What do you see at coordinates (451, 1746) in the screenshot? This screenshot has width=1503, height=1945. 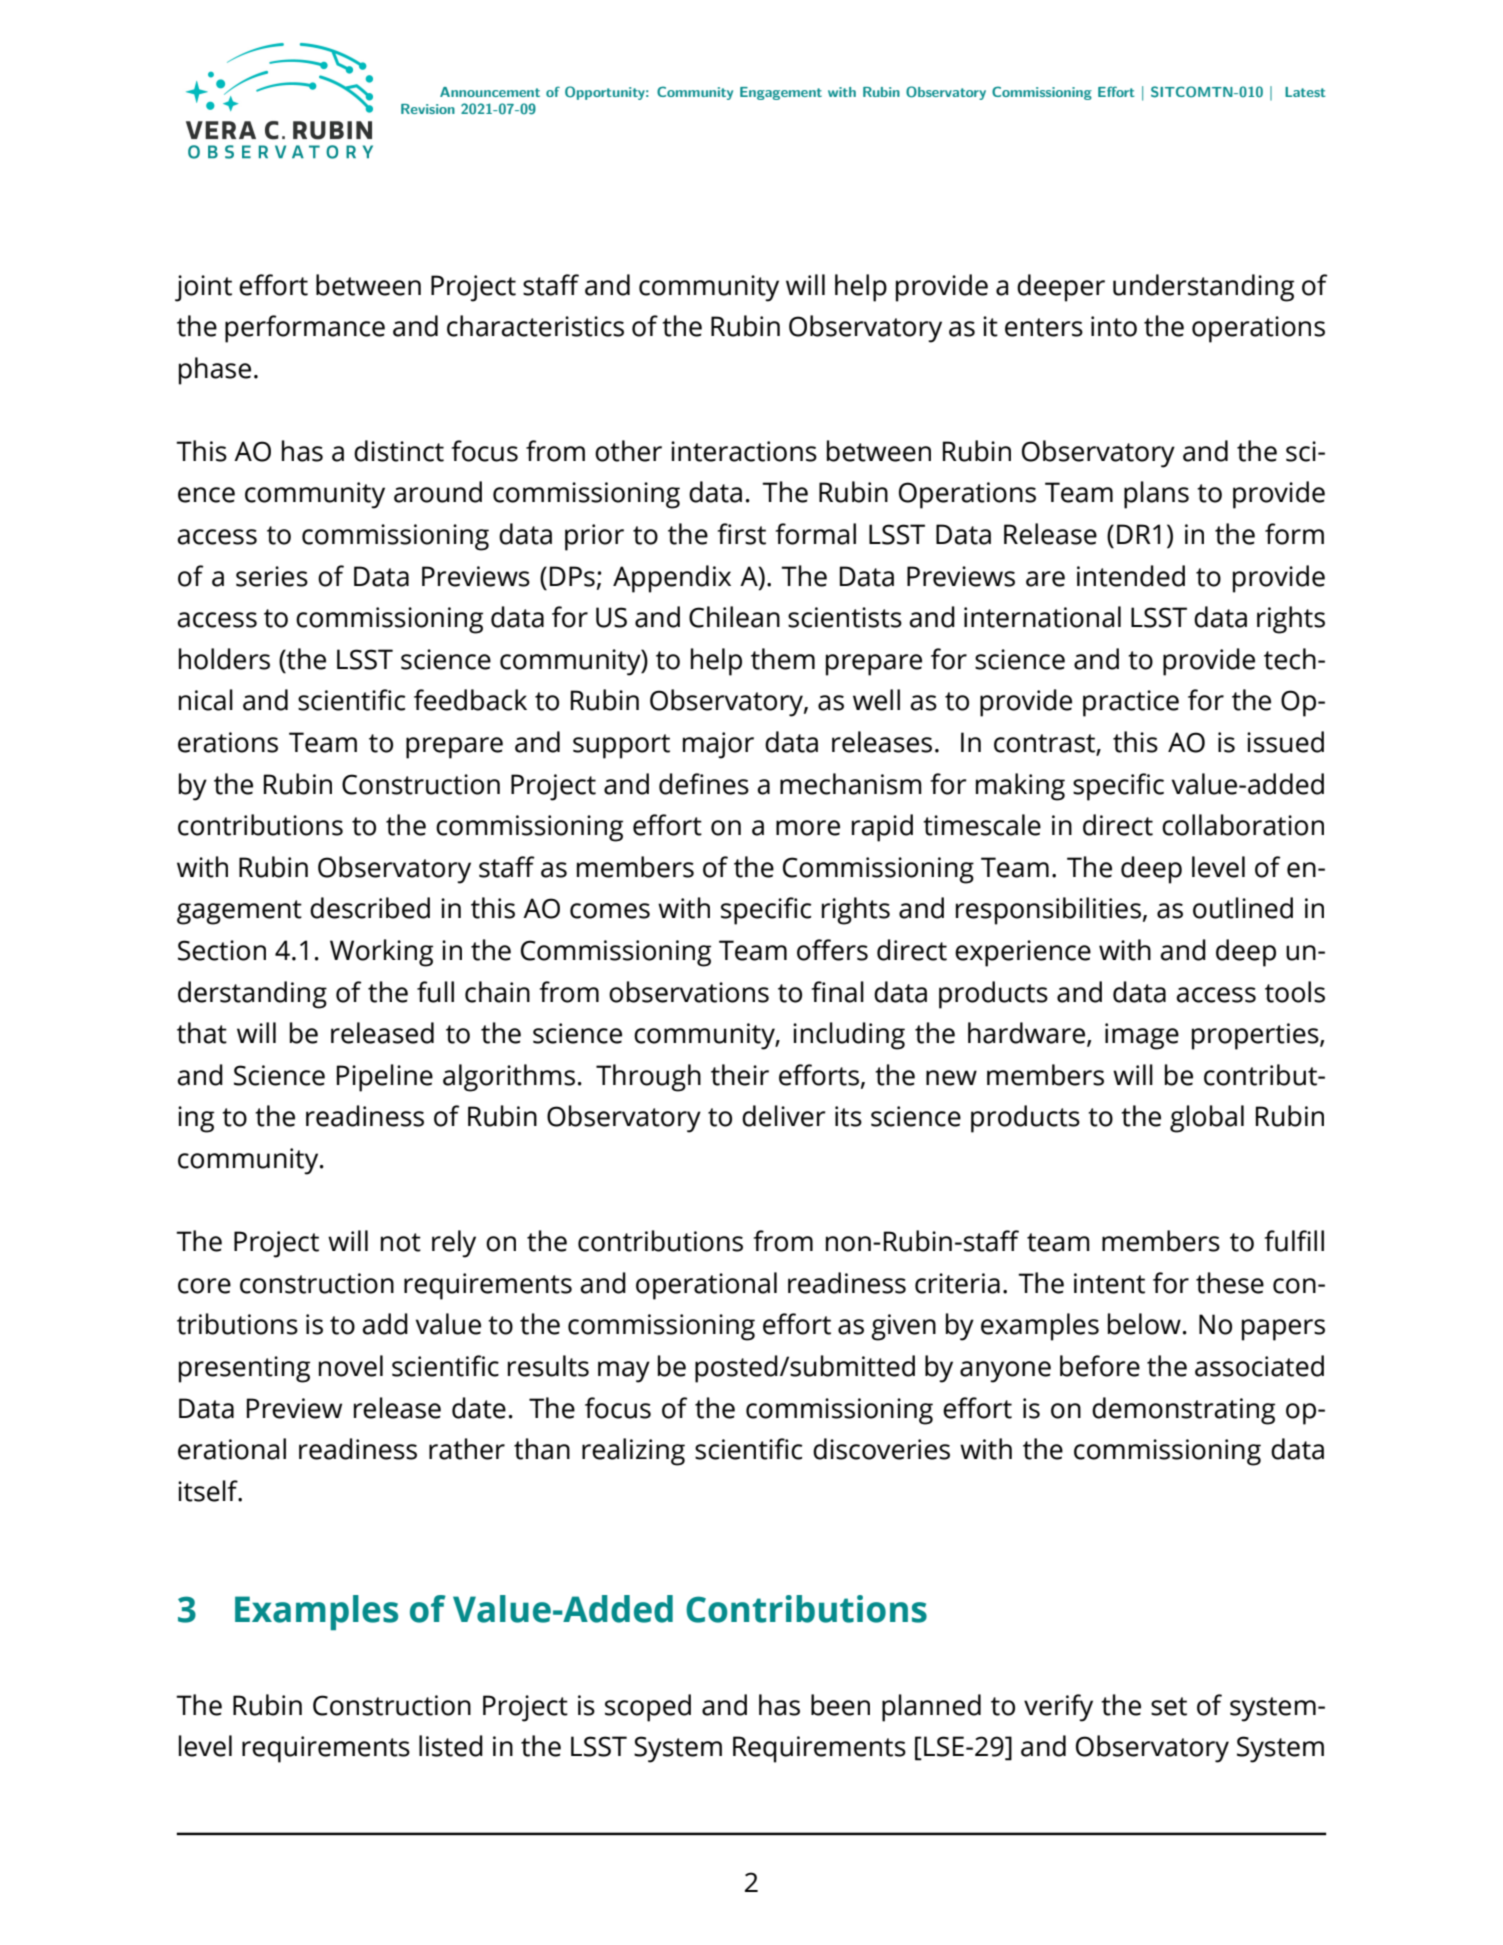 I see `listed` at bounding box center [451, 1746].
